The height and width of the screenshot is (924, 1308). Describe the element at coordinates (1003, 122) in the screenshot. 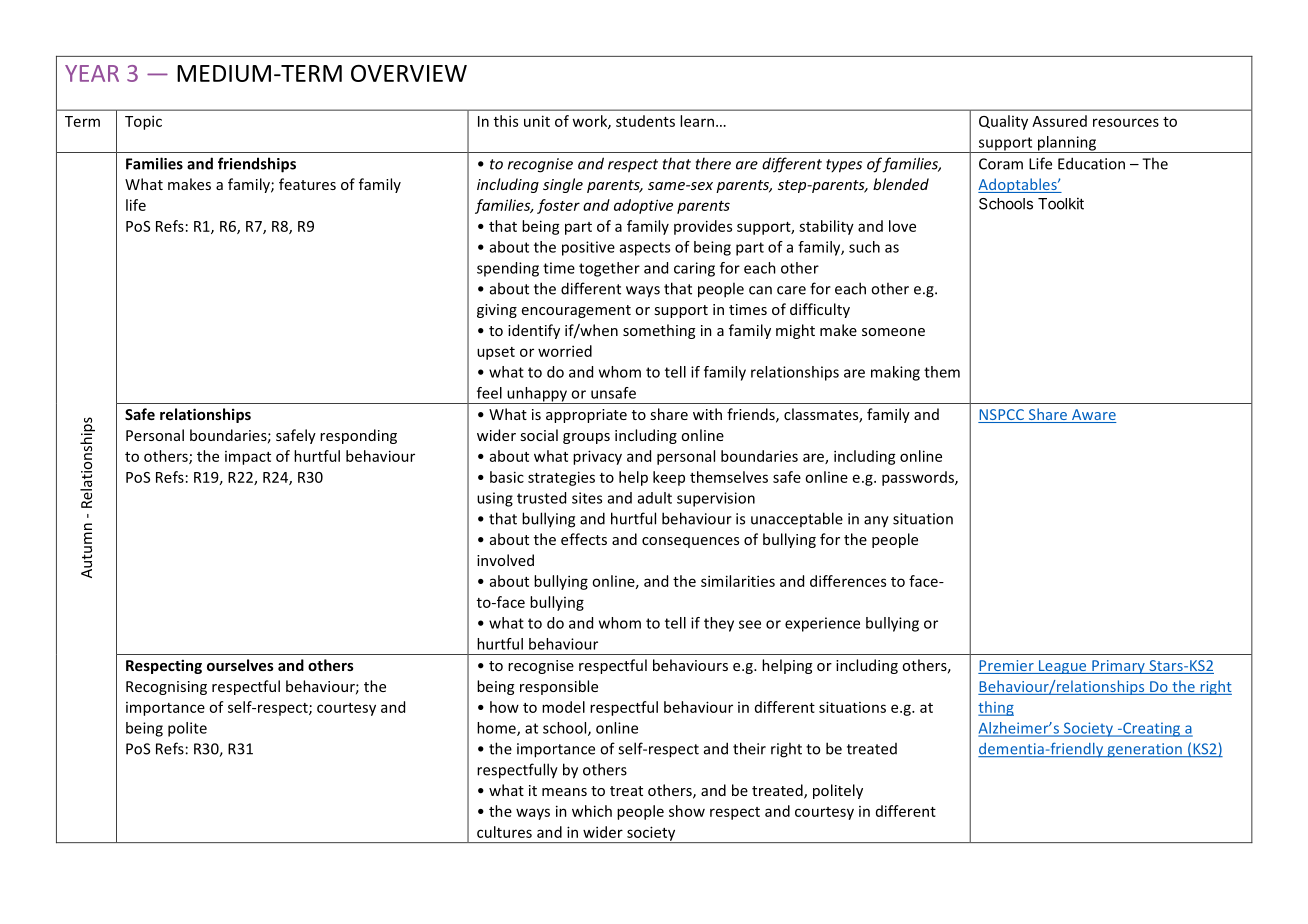

I see `Quality` at that location.
